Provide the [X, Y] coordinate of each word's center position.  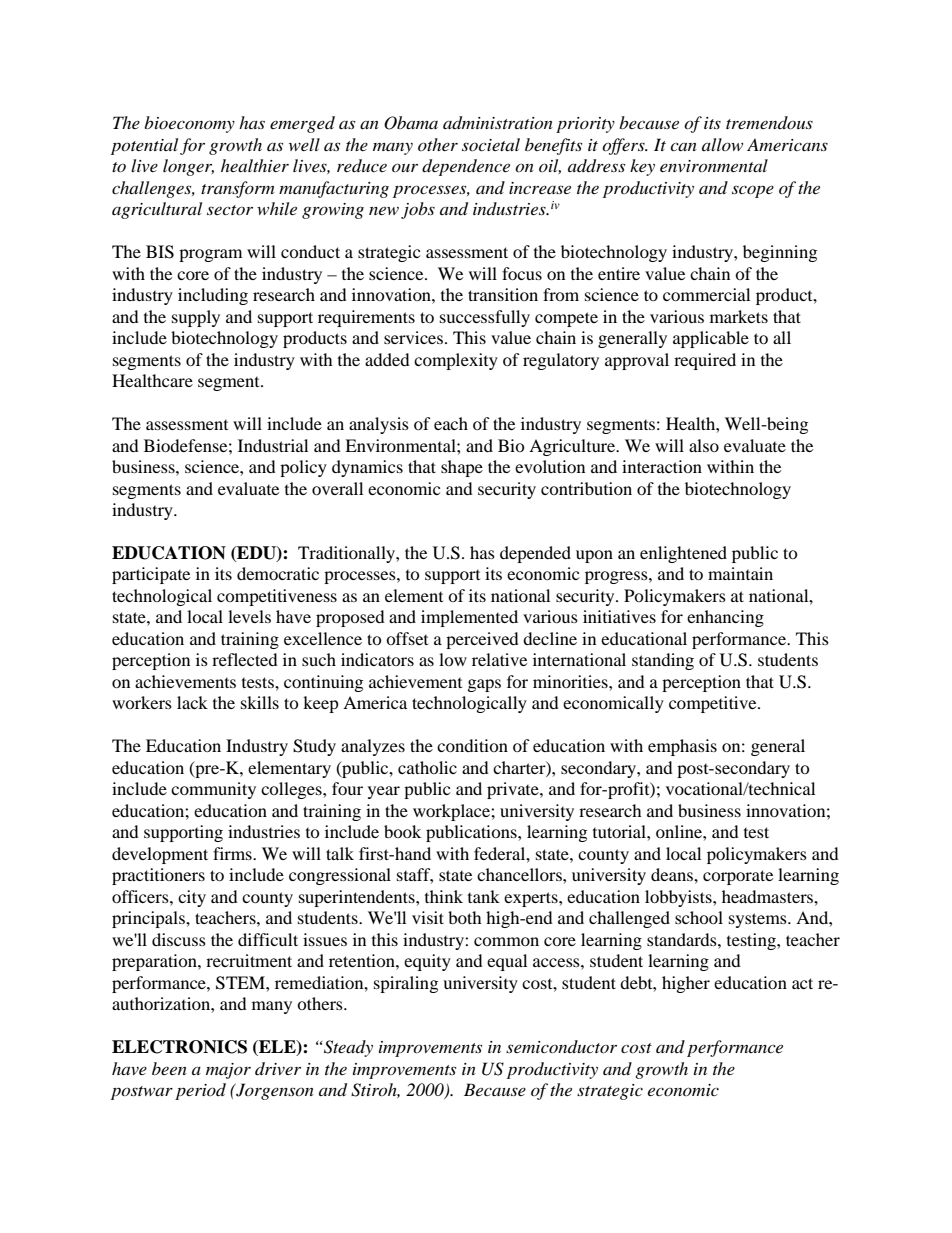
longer [188, 167]
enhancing [725, 618]
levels [249, 616]
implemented [469, 618]
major [228, 1071]
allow [722, 144]
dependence [466, 167]
